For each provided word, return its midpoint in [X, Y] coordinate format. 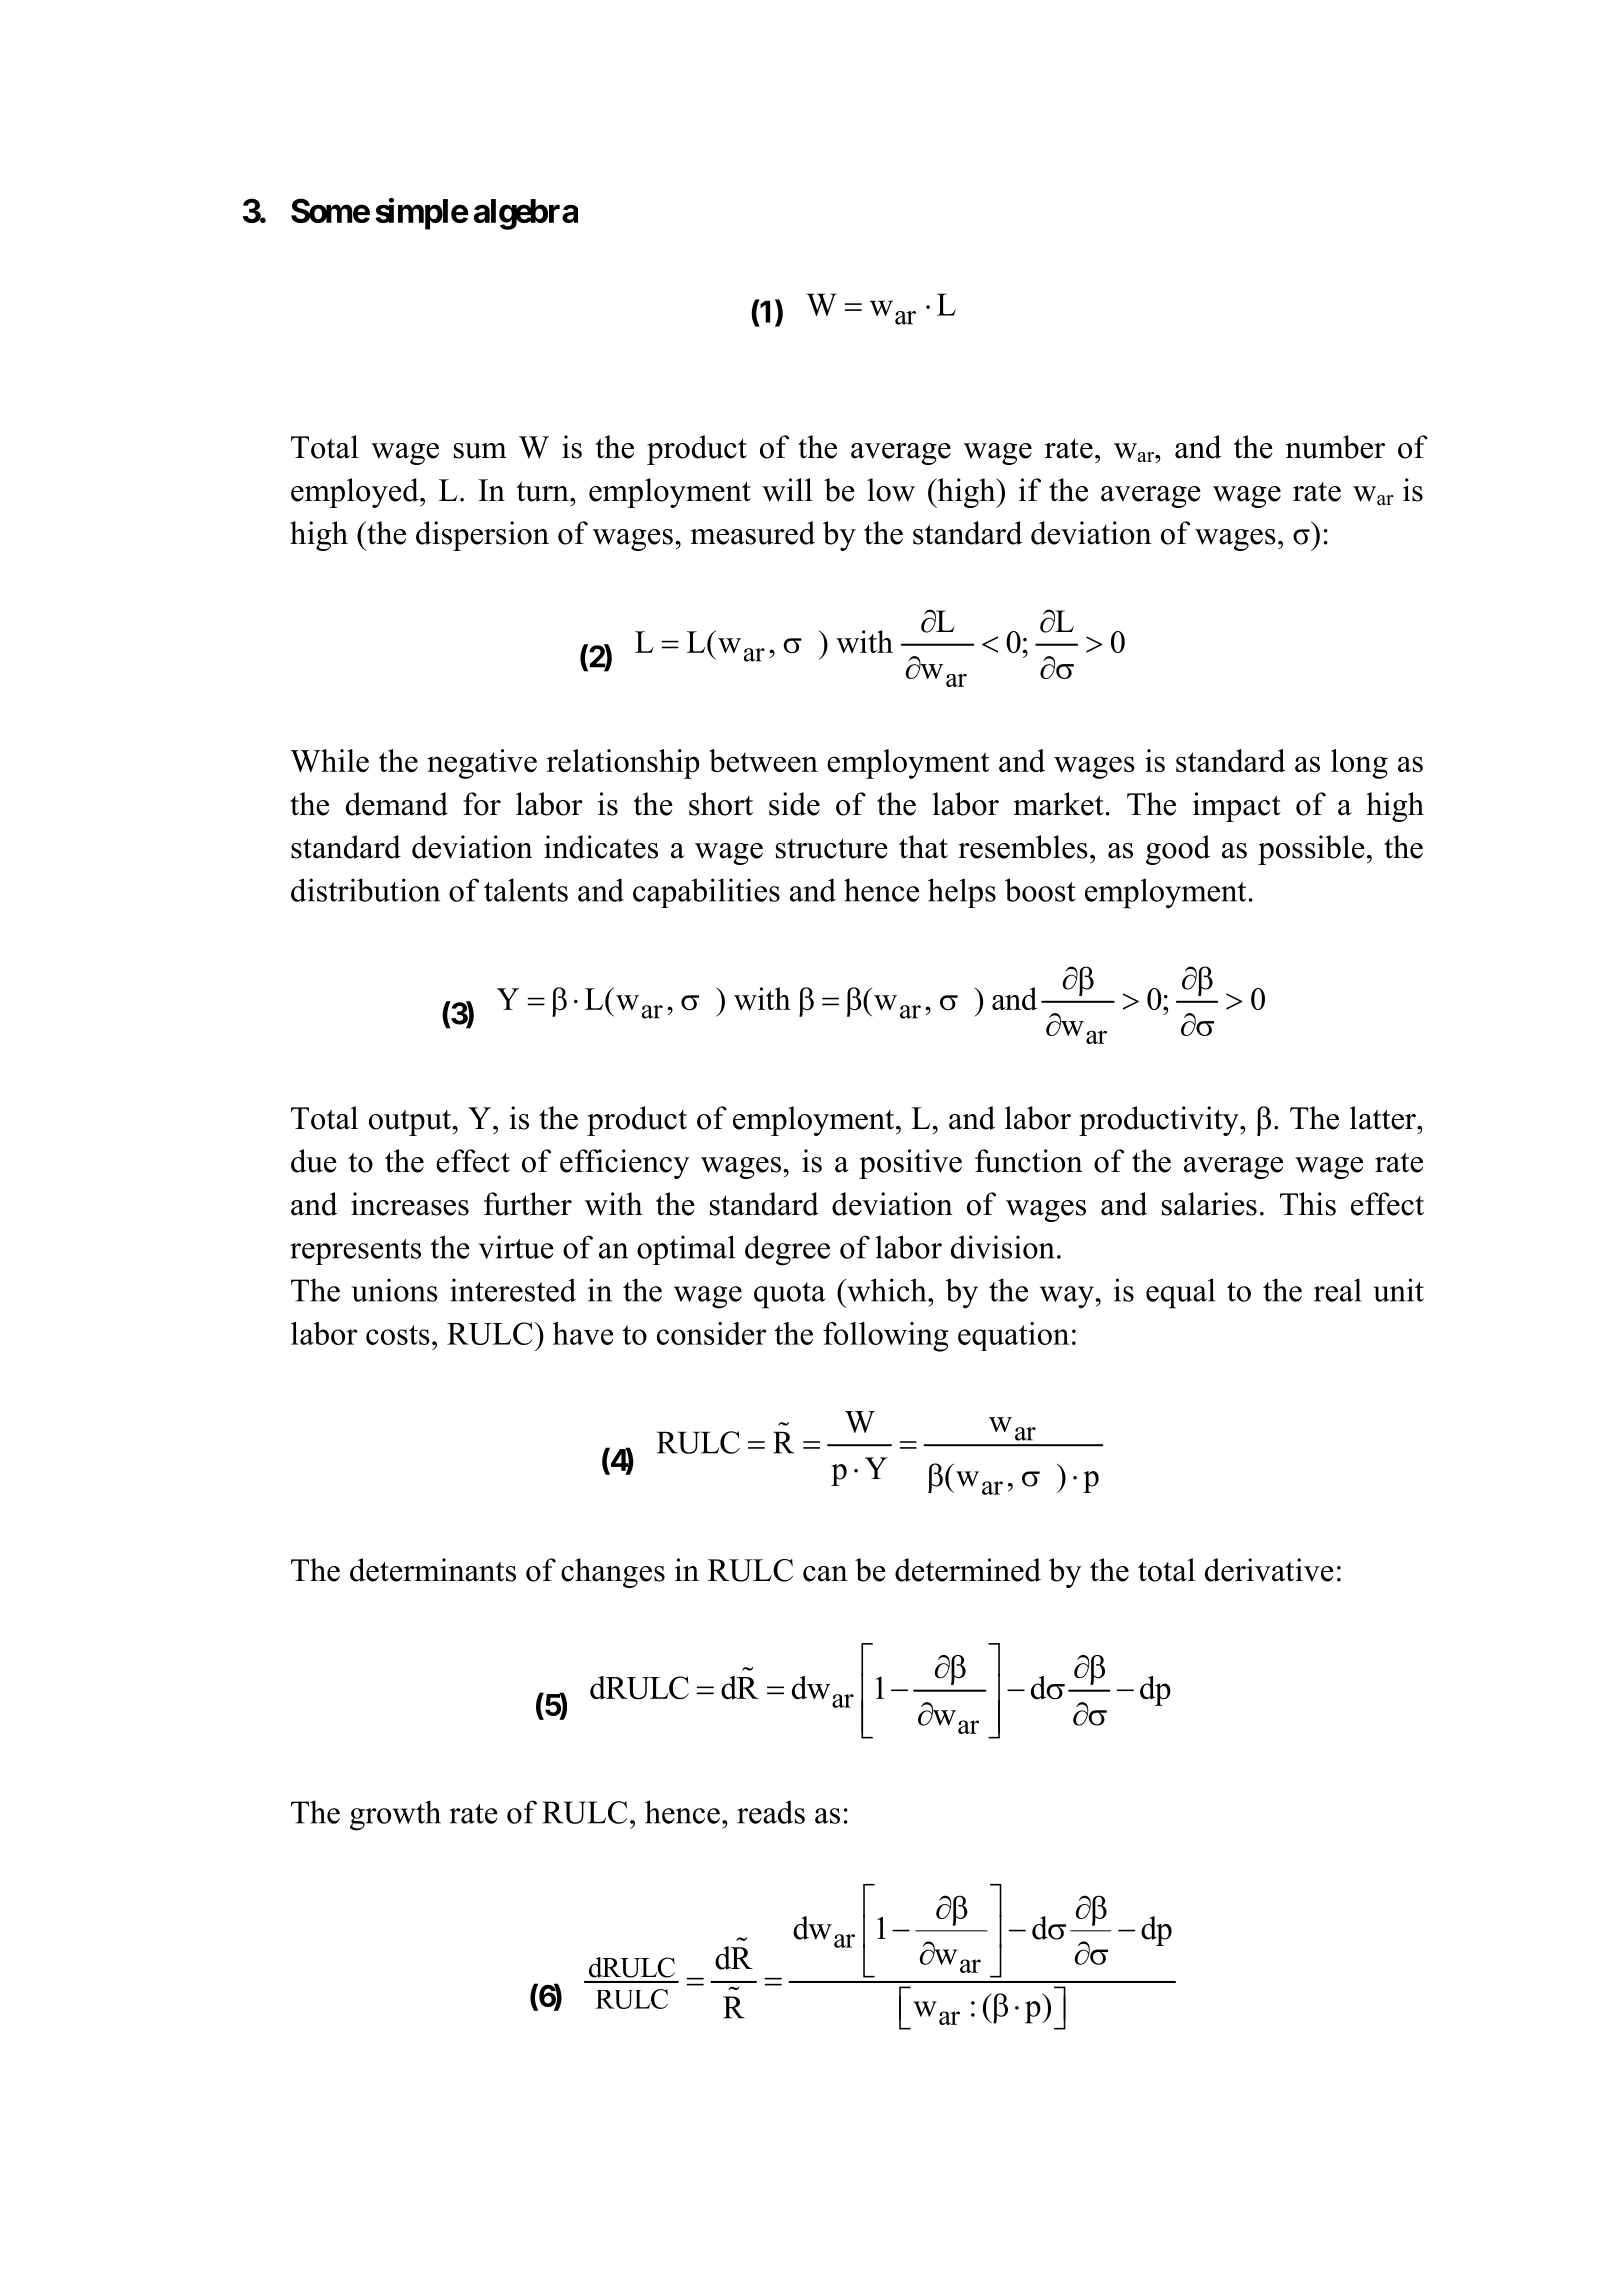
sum [480, 451]
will [787, 490]
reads [771, 1812]
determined [968, 1570]
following [885, 1337]
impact [1237, 807]
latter [1384, 1118]
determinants [433, 1570]
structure [832, 848]
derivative [1269, 1570]
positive [910, 1164]
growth [395, 1815]
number [1335, 447]
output [411, 1123]
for [482, 804]
